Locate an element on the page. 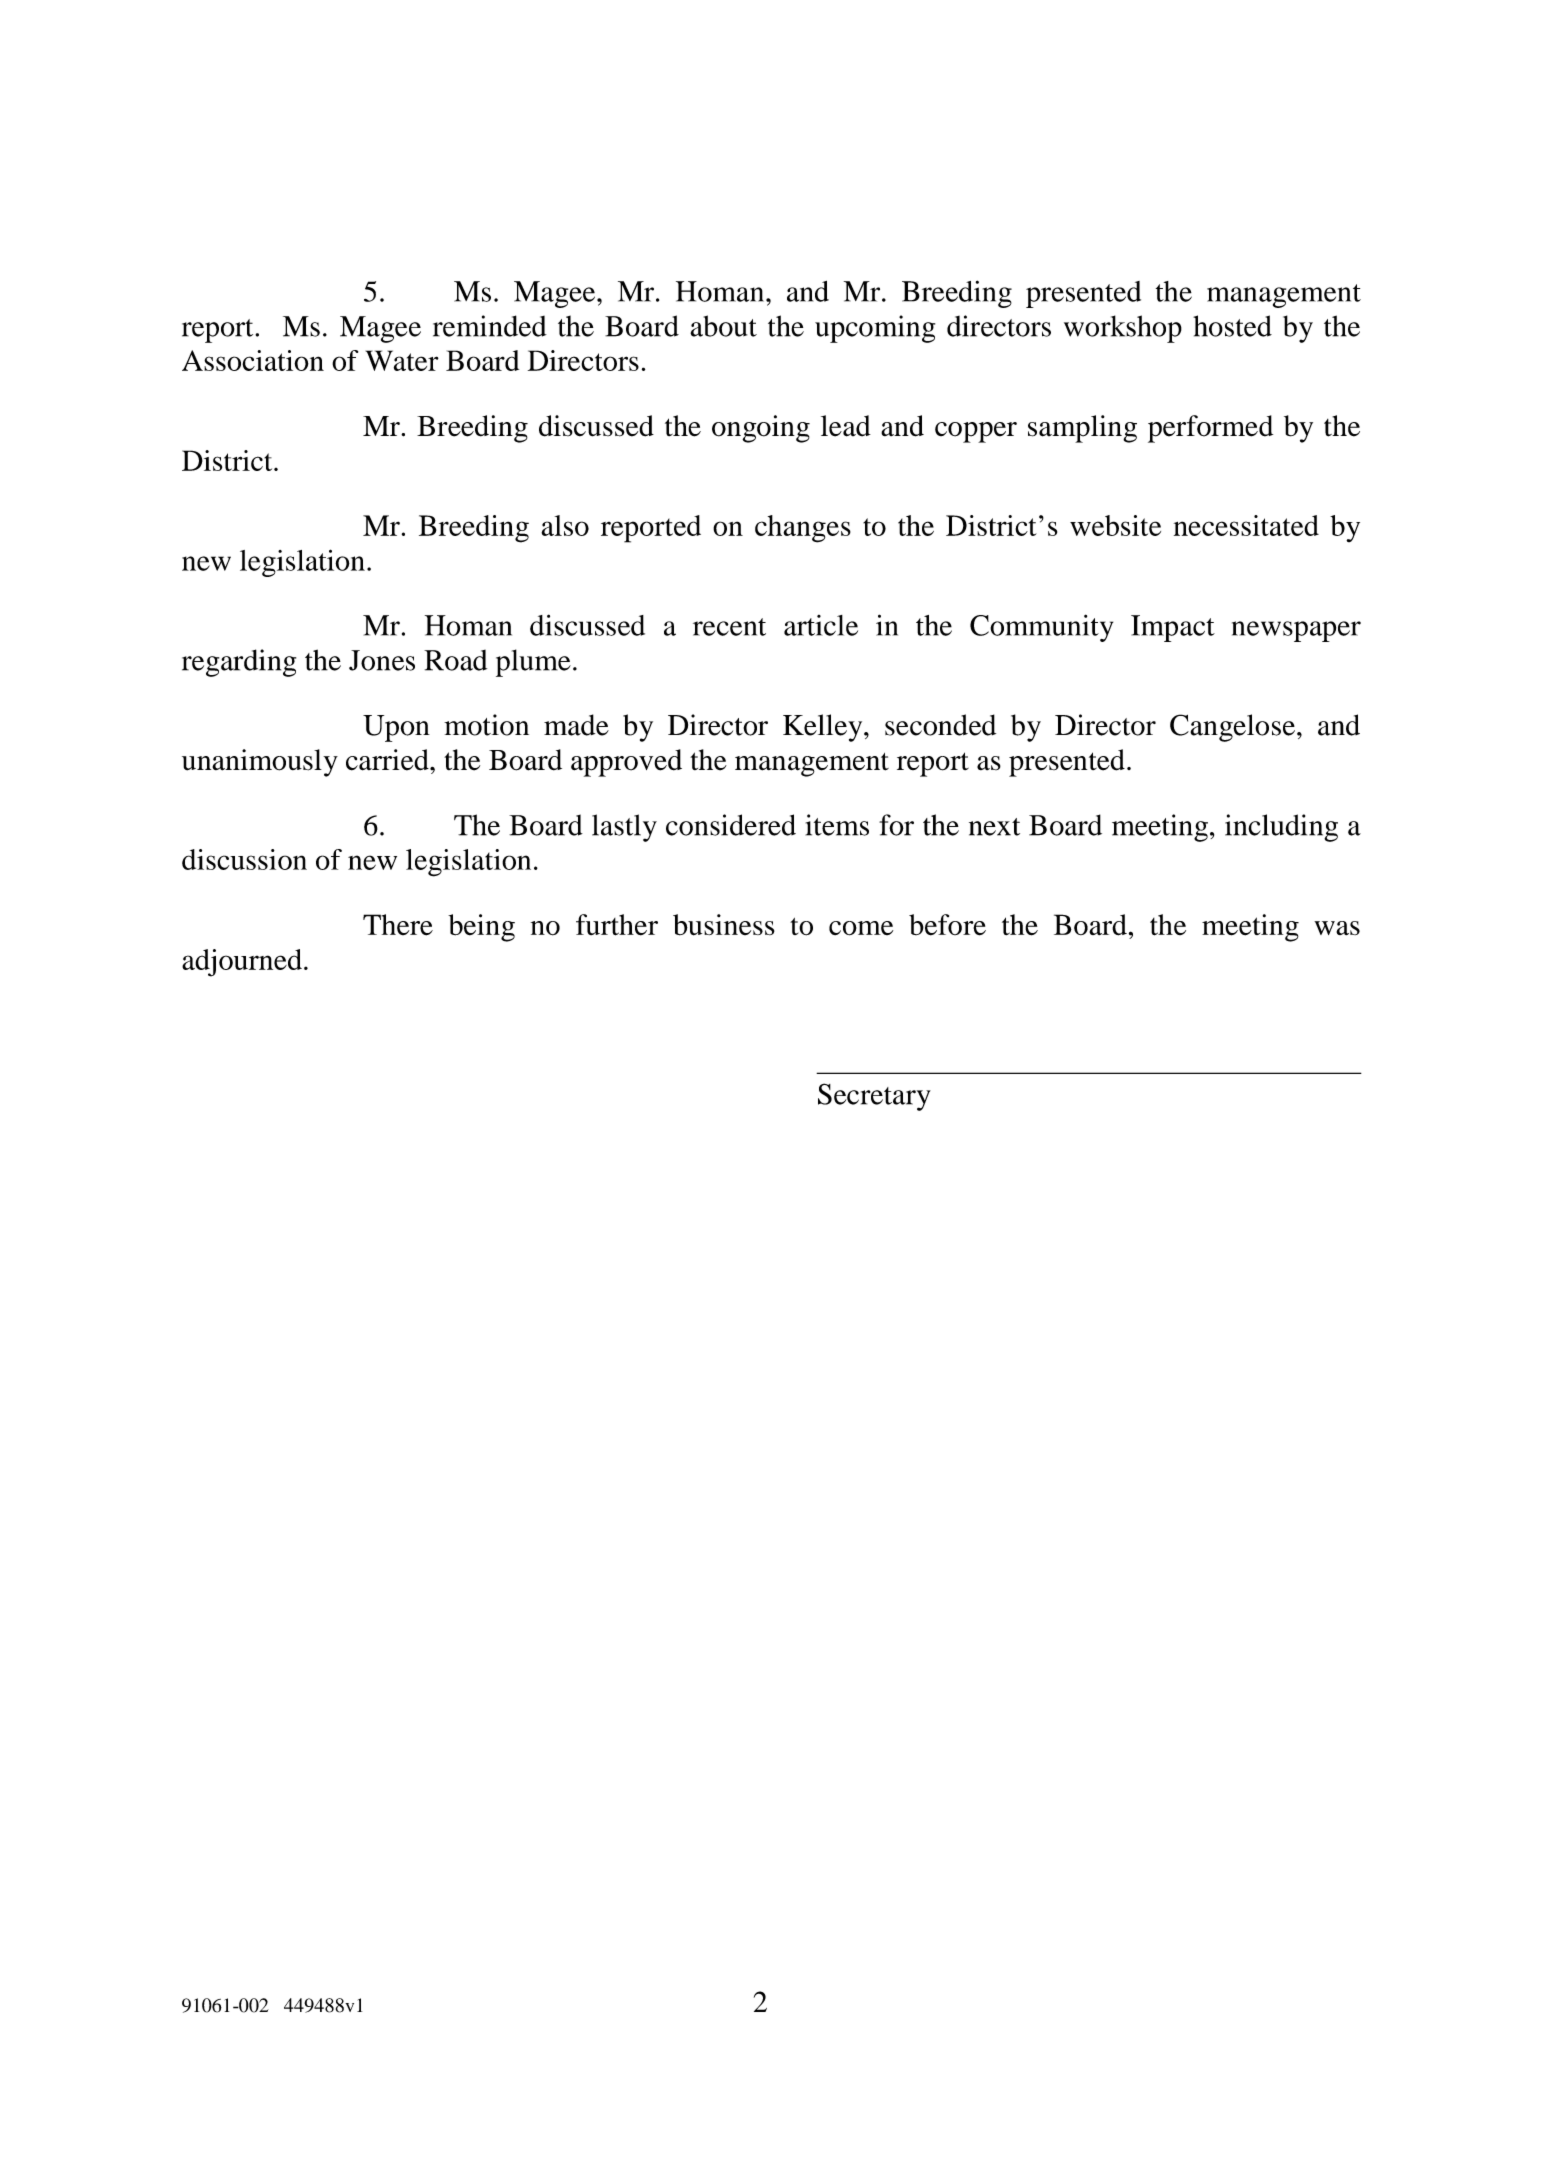 This image has height=2180, width=1541. before is located at coordinates (947, 925).
